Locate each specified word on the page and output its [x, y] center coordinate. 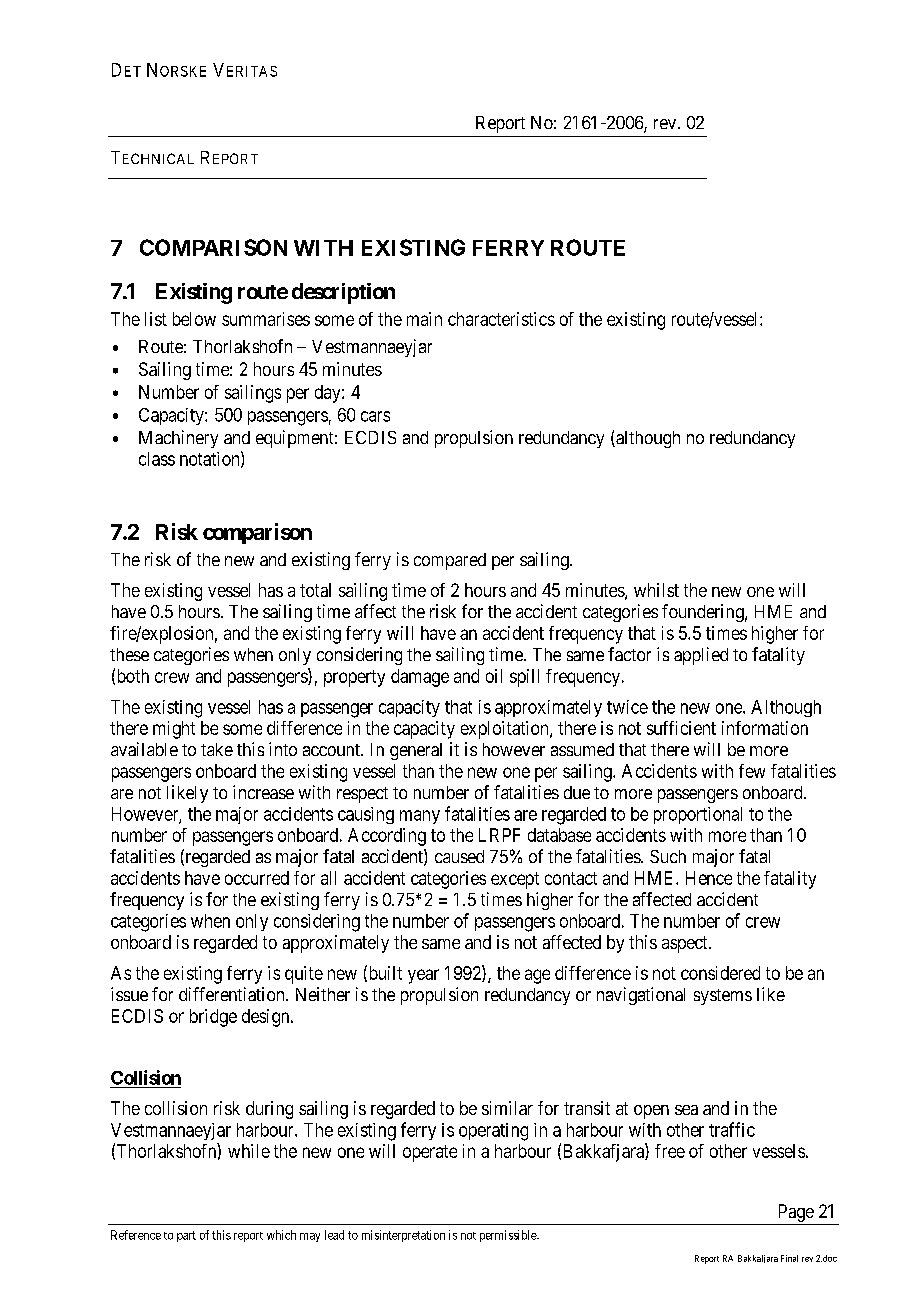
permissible [509, 1236]
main [424, 319]
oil [494, 676]
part [186, 1236]
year [423, 976]
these [129, 654]
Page [795, 1214]
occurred [257, 878]
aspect [686, 944]
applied [701, 656]
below [194, 319]
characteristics [501, 319]
